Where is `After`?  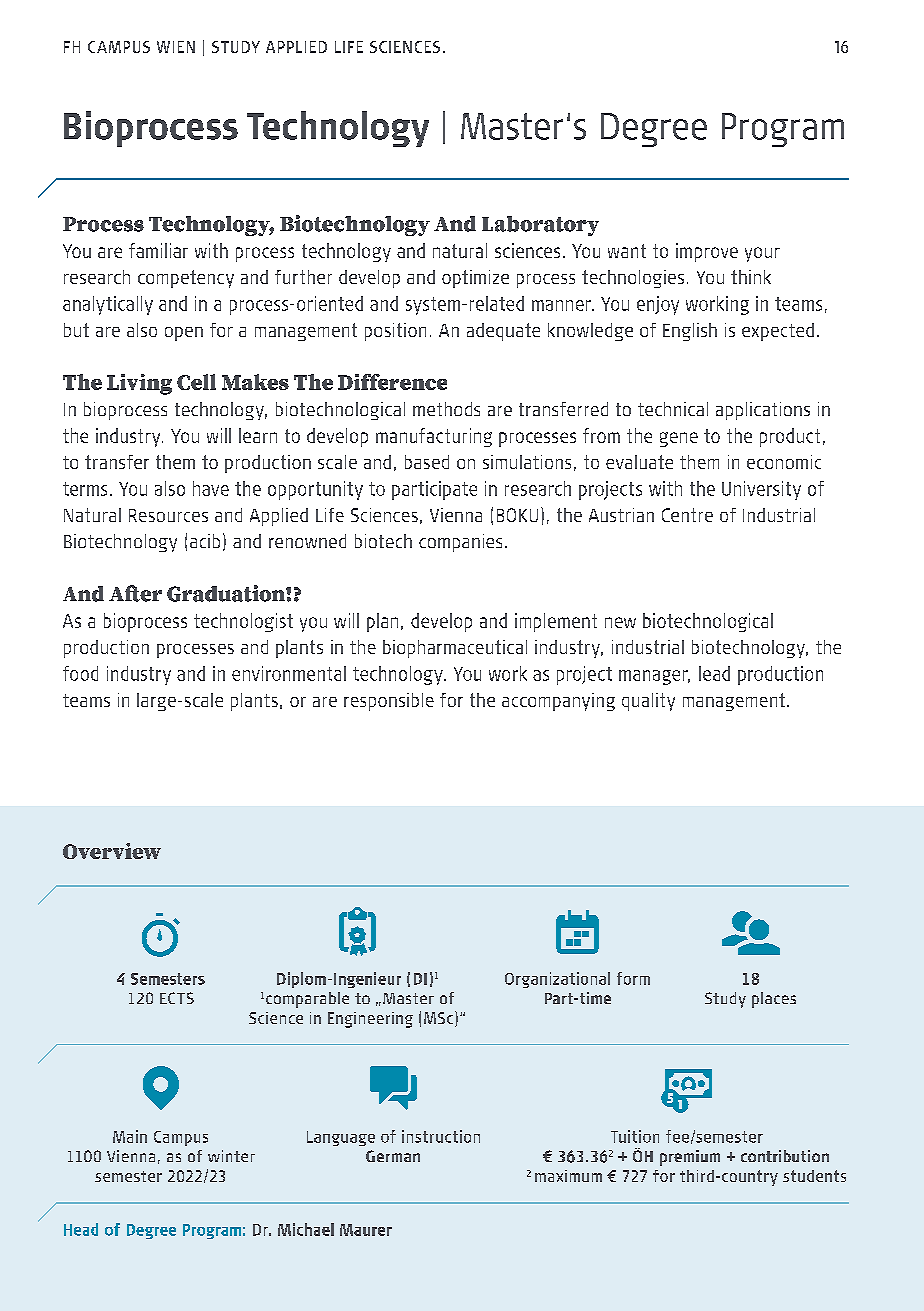
After is located at coordinates (135, 593).
